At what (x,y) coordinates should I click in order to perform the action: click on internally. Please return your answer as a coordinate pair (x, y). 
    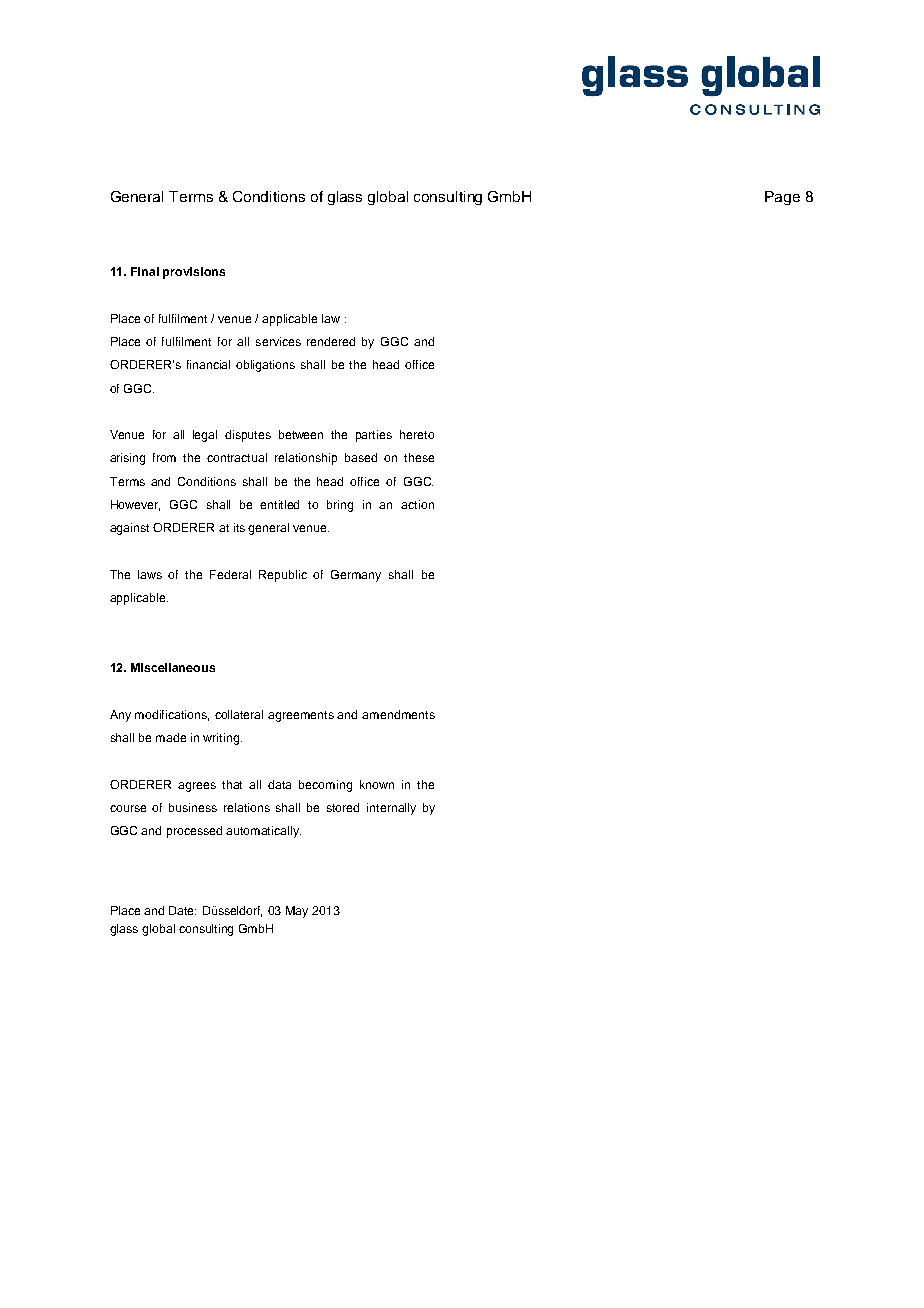
    Looking at the image, I should click on (391, 809).
